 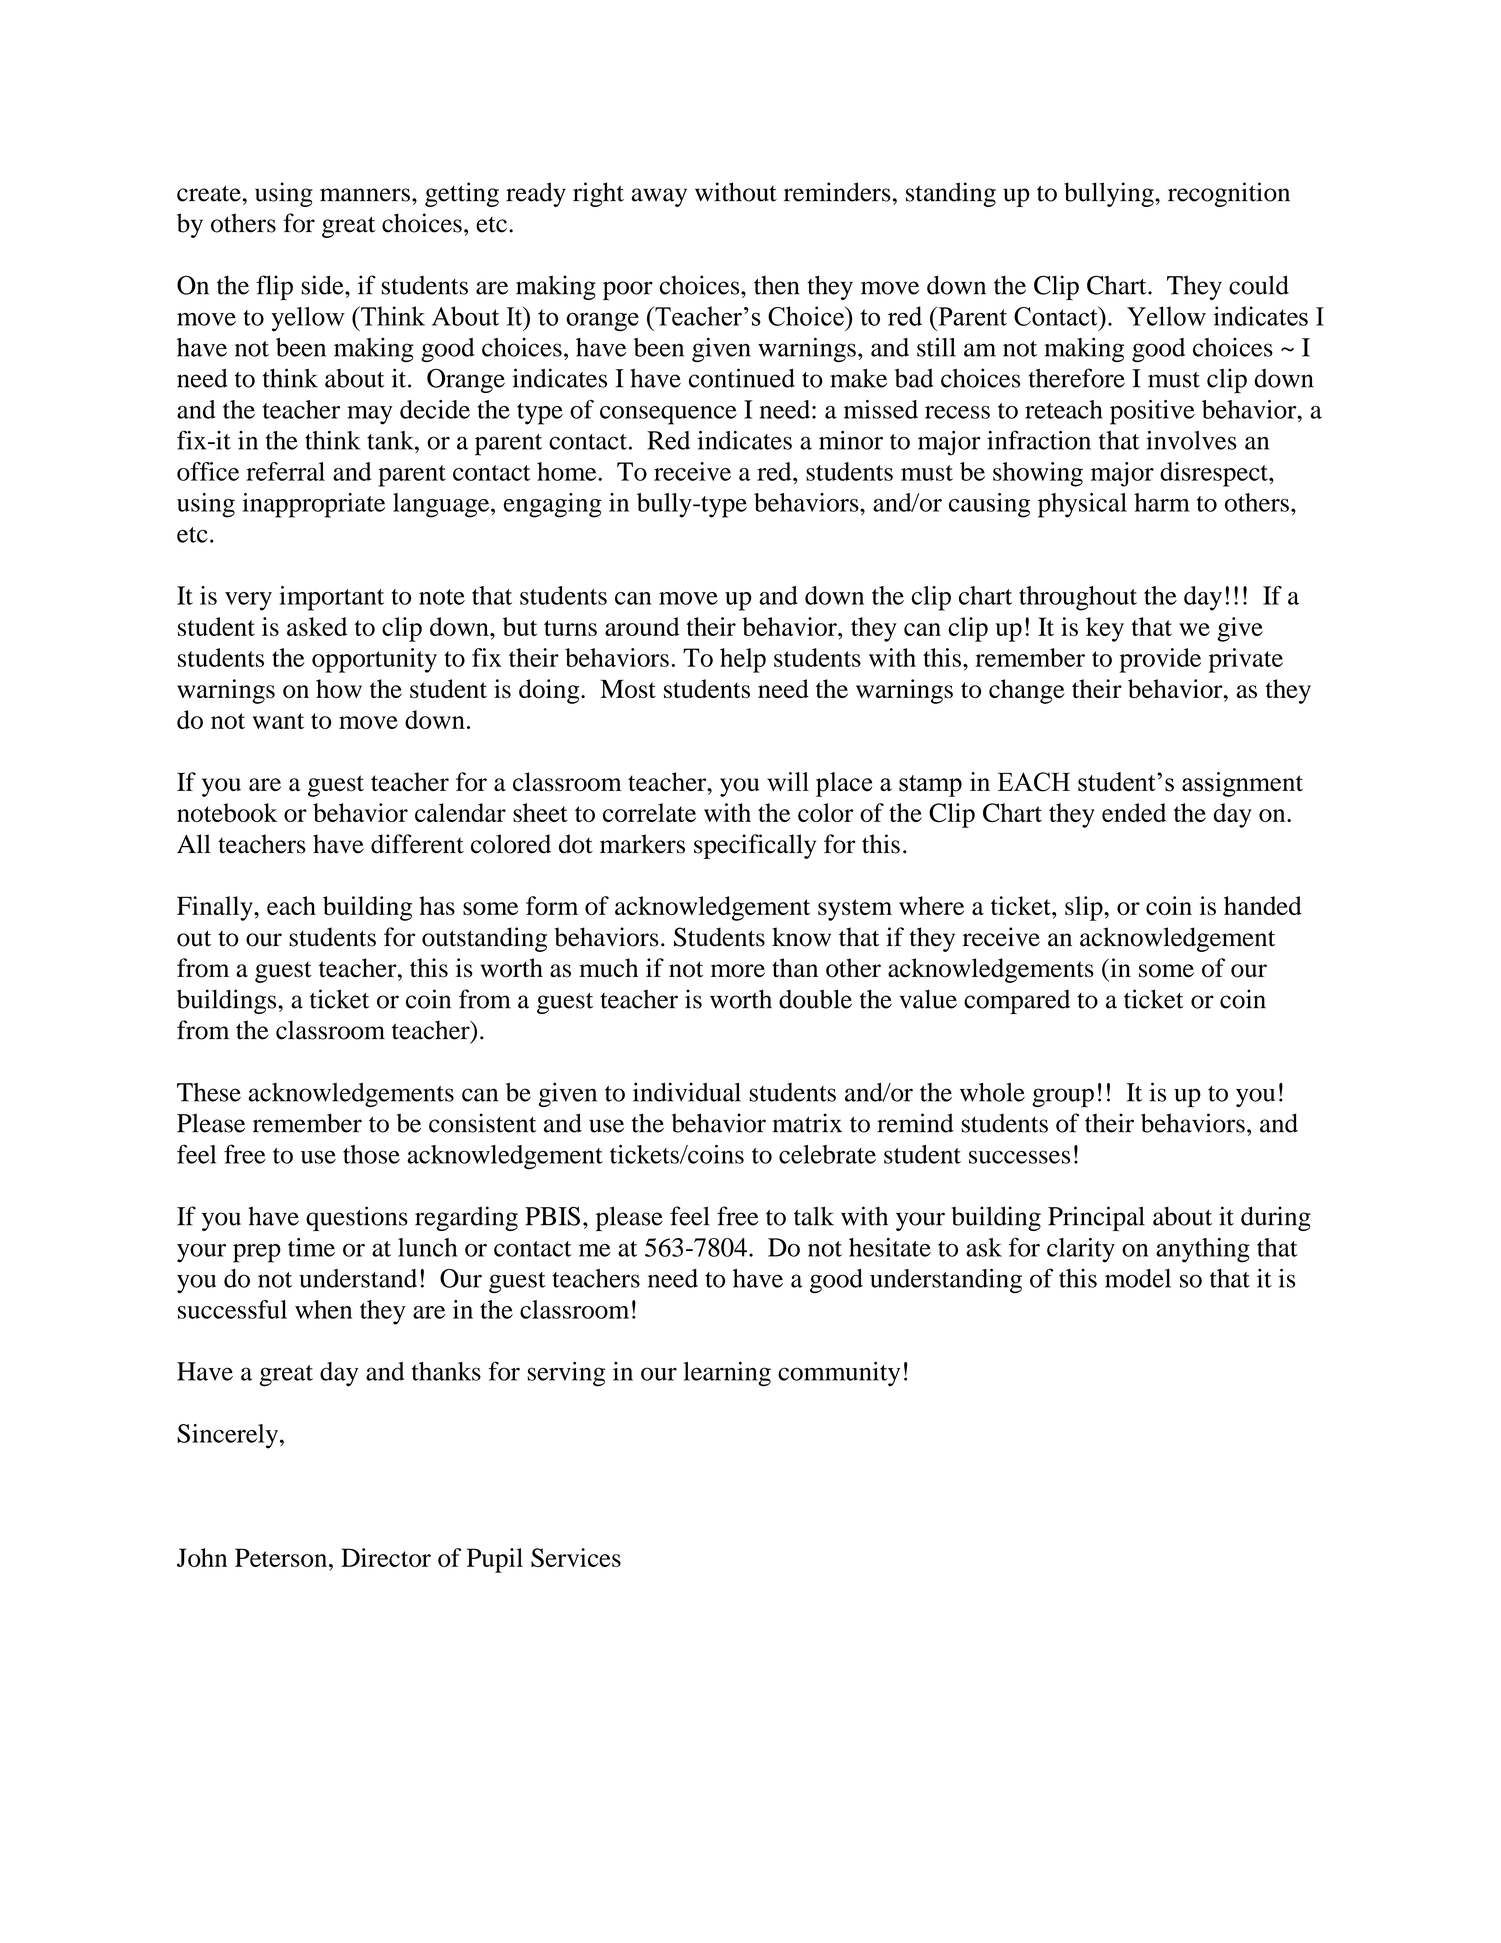 I want to click on then, so click(x=777, y=285).
